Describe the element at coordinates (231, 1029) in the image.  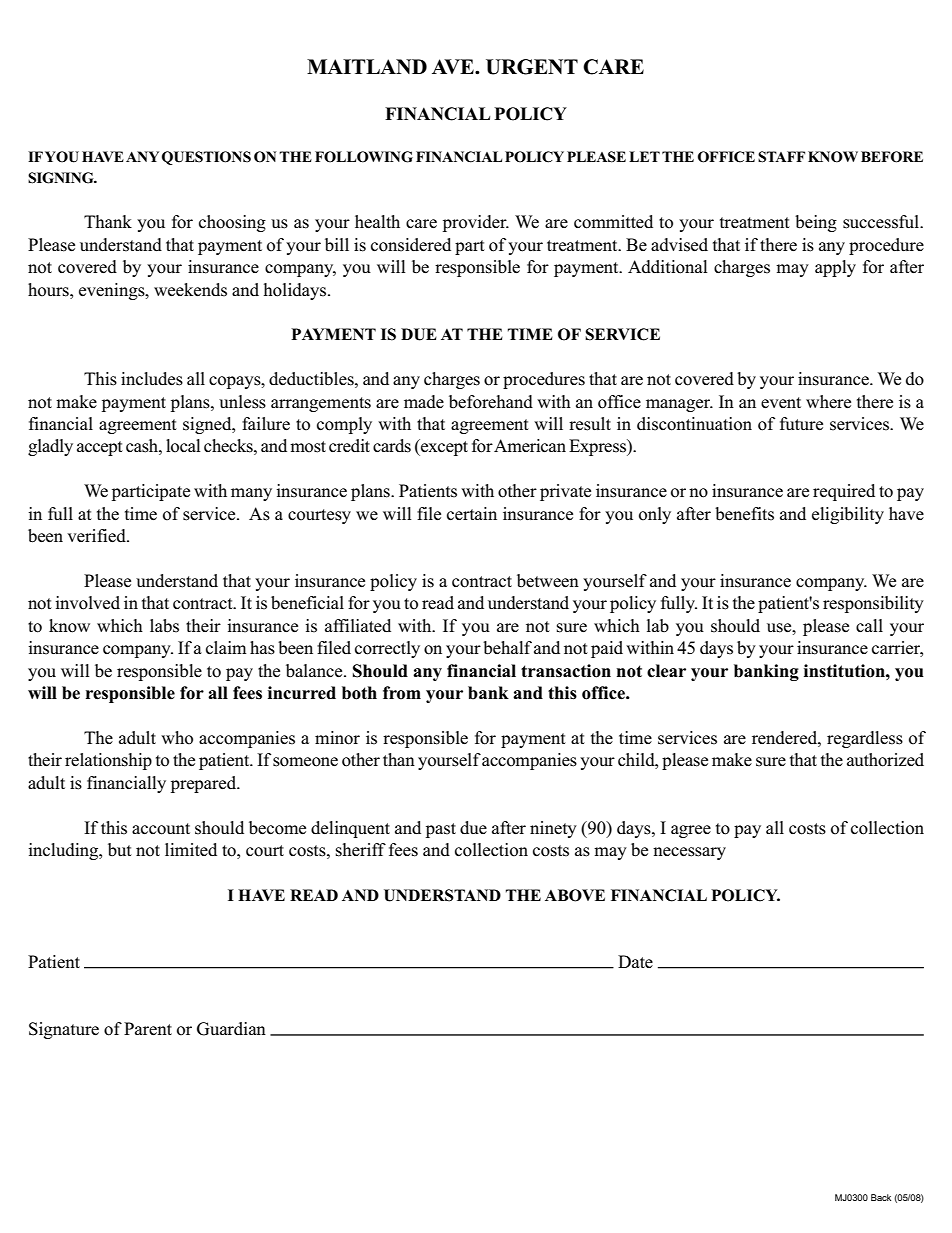
I see `Guardian` at that location.
